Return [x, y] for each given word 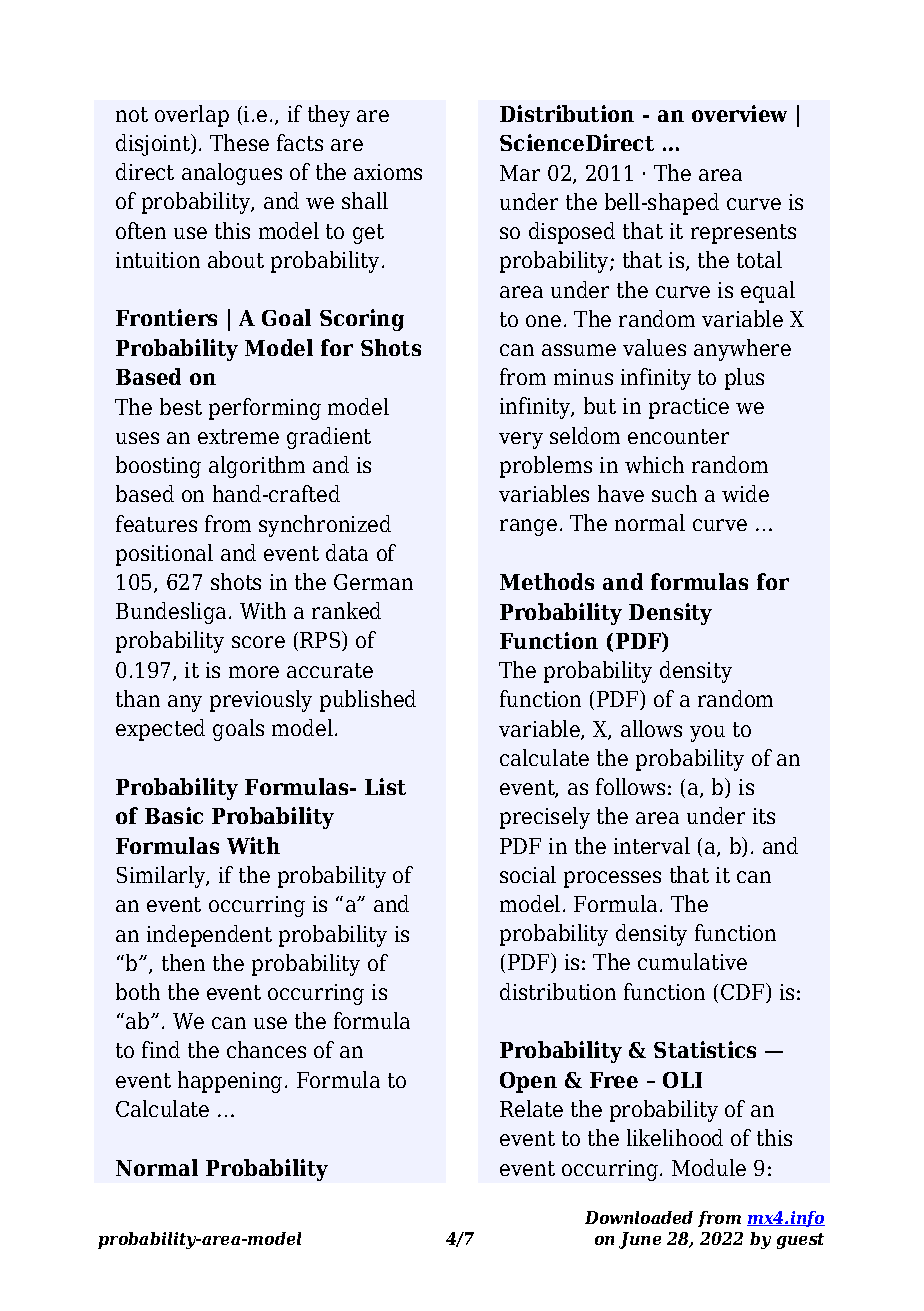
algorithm [257, 467]
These [239, 142]
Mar [520, 173]
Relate [531, 1108]
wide [745, 493]
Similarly [162, 877]
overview [739, 113]
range [528, 527]
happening [230, 1082]
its [764, 816]
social [528, 874]
